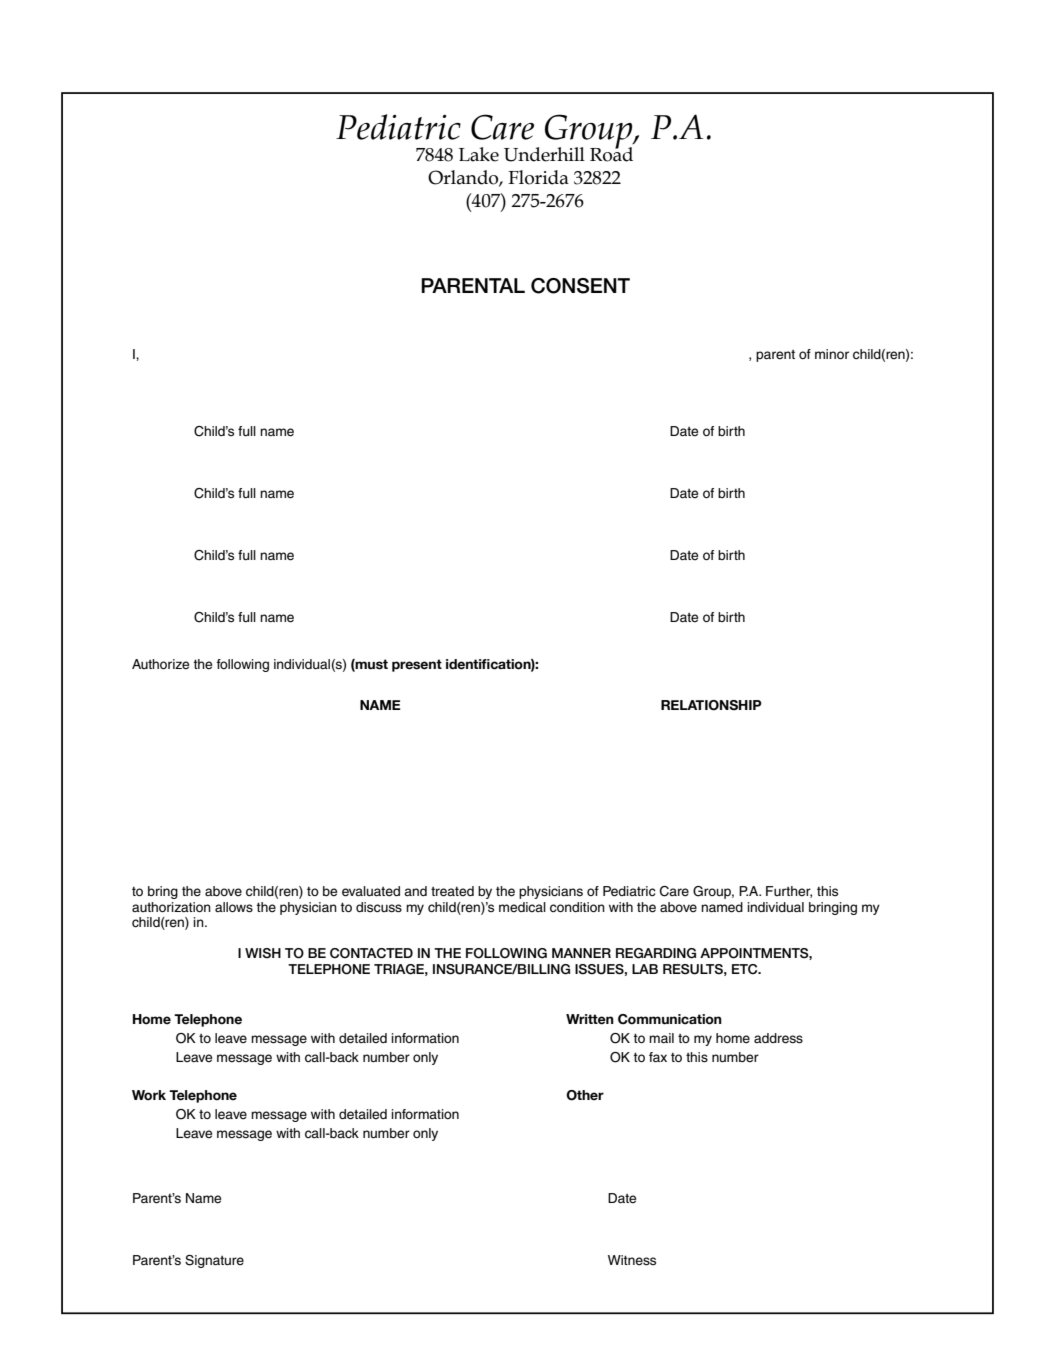  Describe the element at coordinates (214, 1261) in the page. I see `Signature` at that location.
